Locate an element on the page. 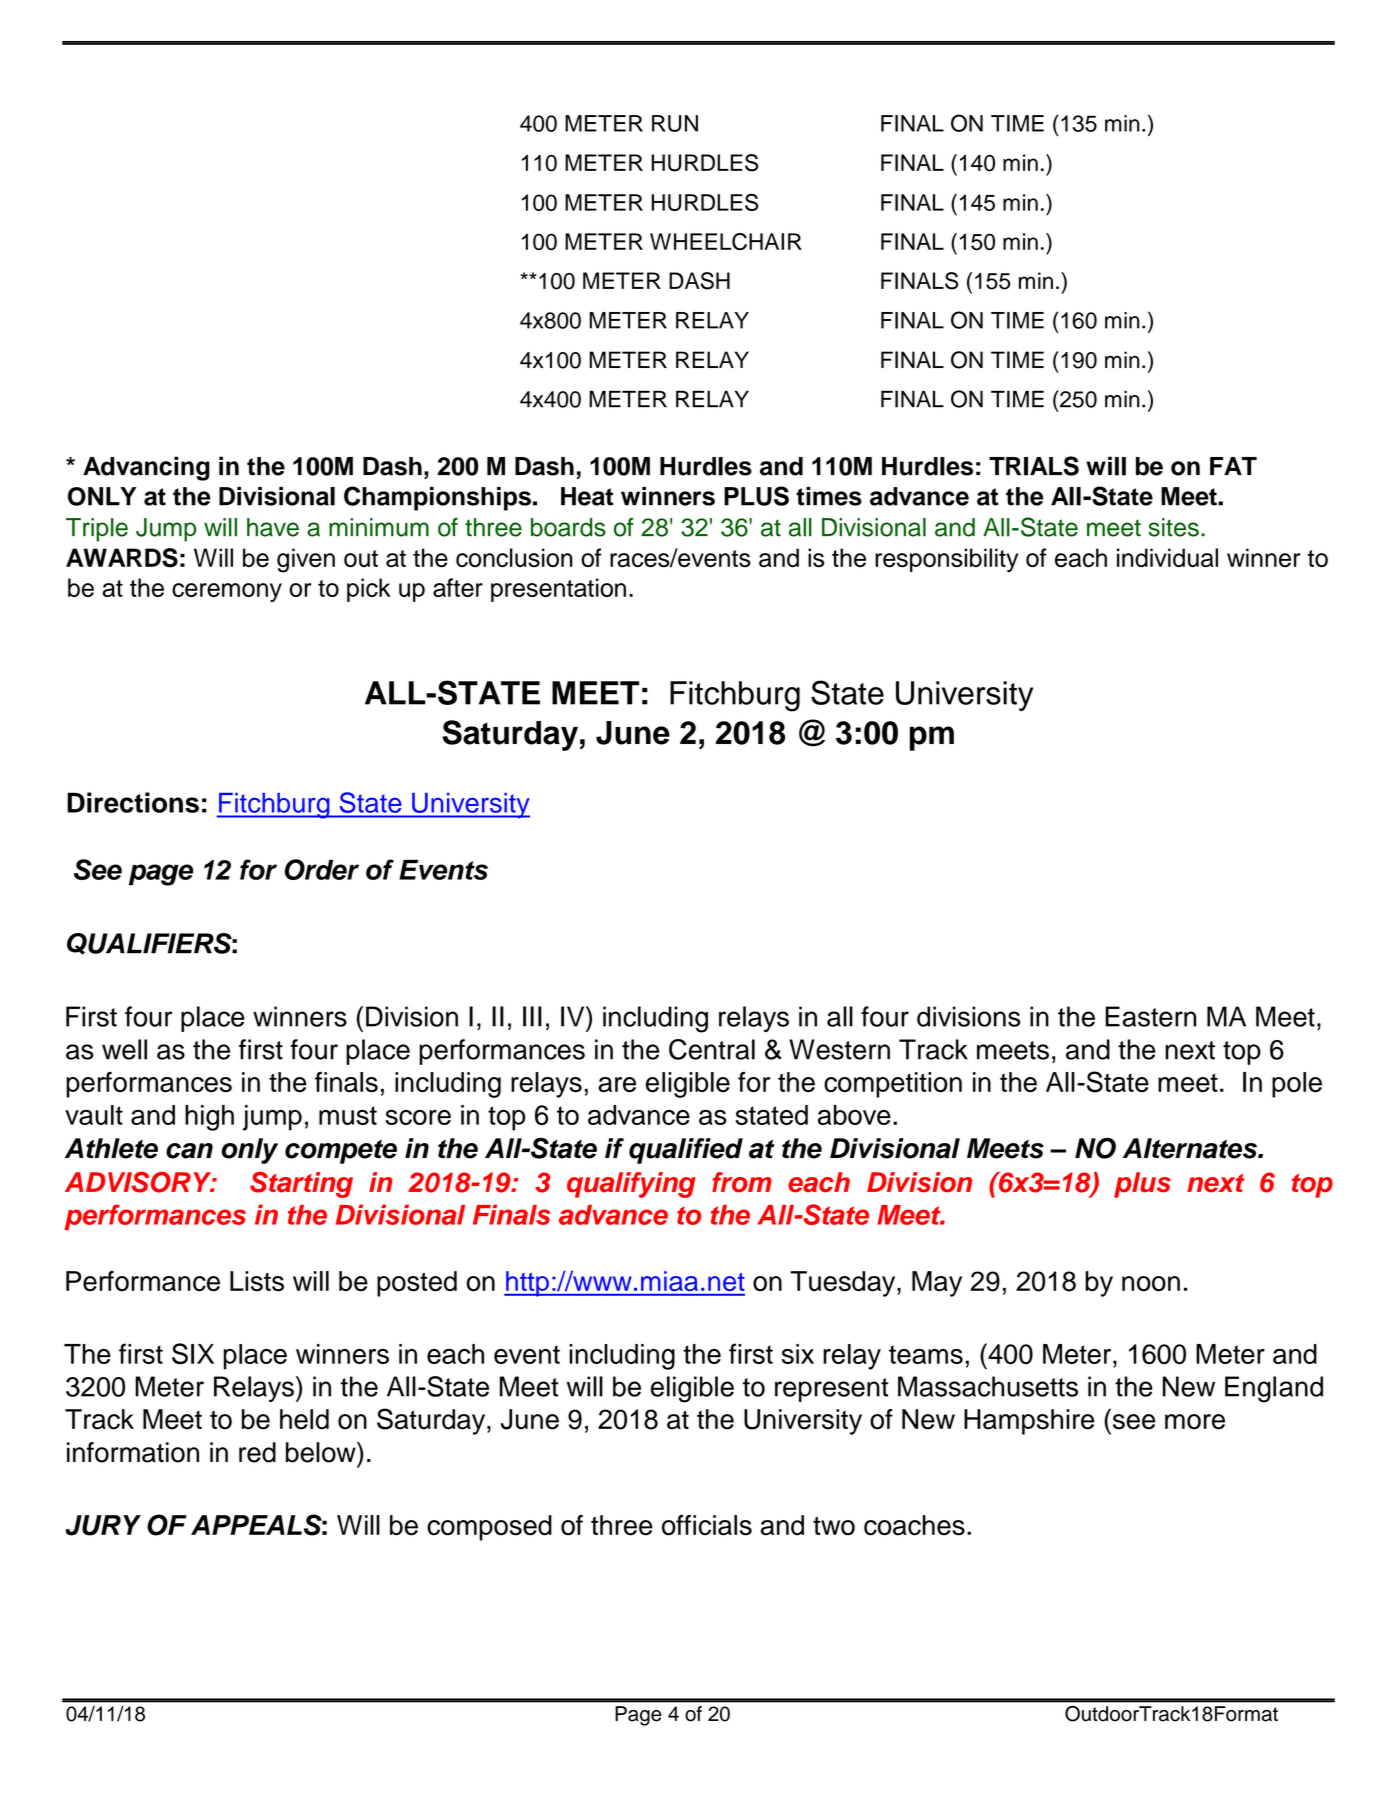  Eastern is located at coordinates (1150, 1016).
